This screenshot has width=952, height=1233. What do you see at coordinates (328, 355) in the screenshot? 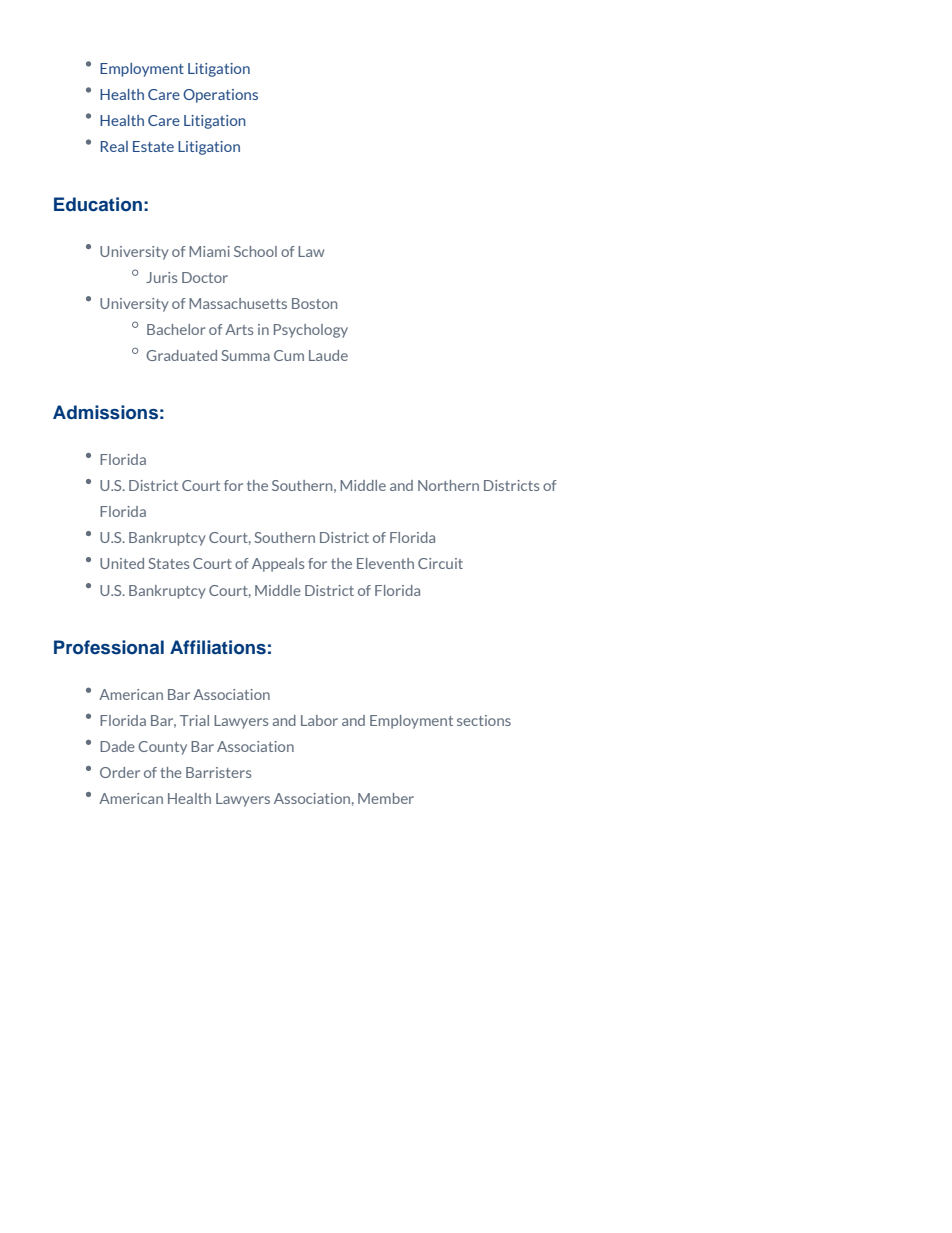
I see `Laude` at bounding box center [328, 355].
